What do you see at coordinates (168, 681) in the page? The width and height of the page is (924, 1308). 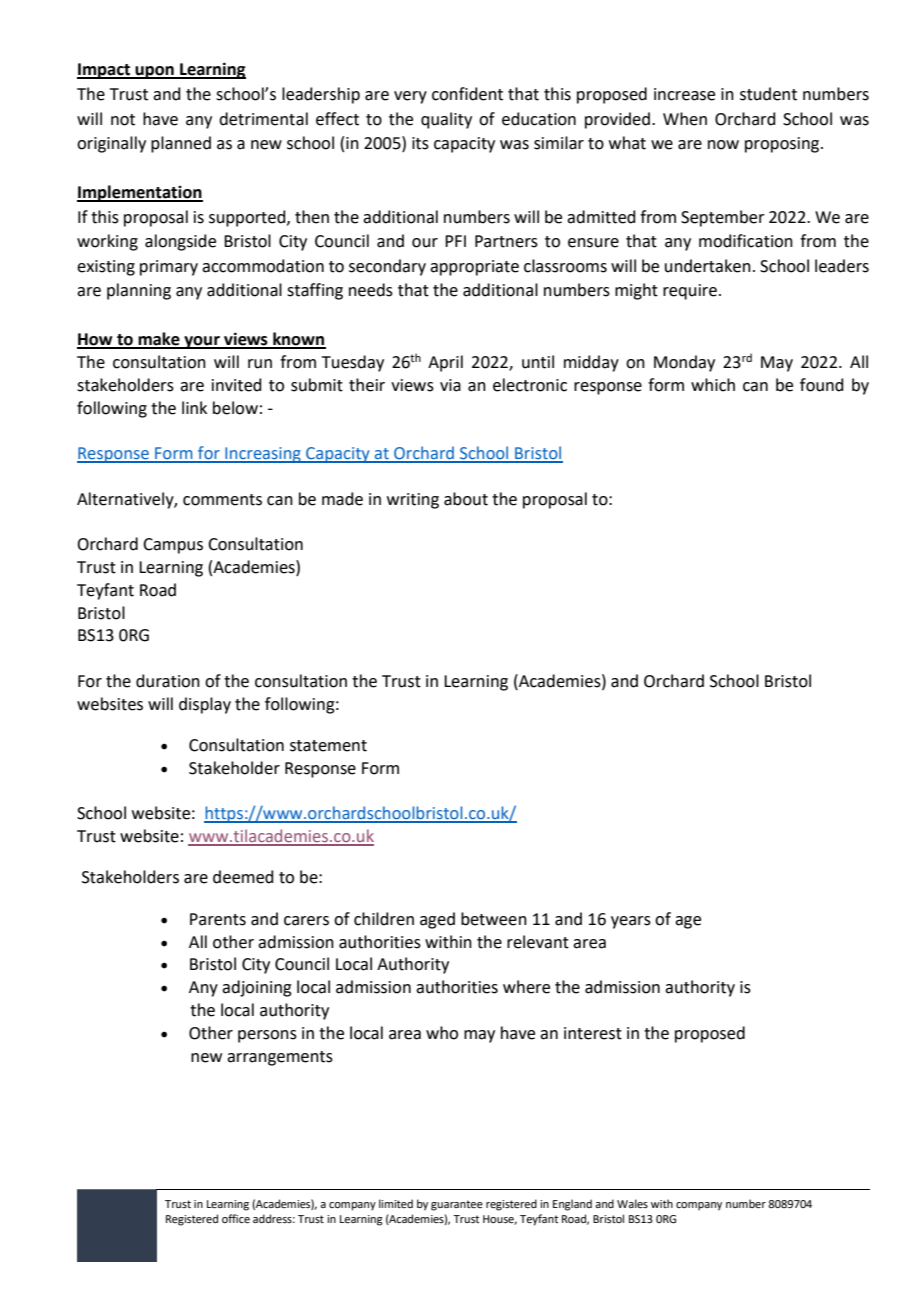 I see `duration` at bounding box center [168, 681].
